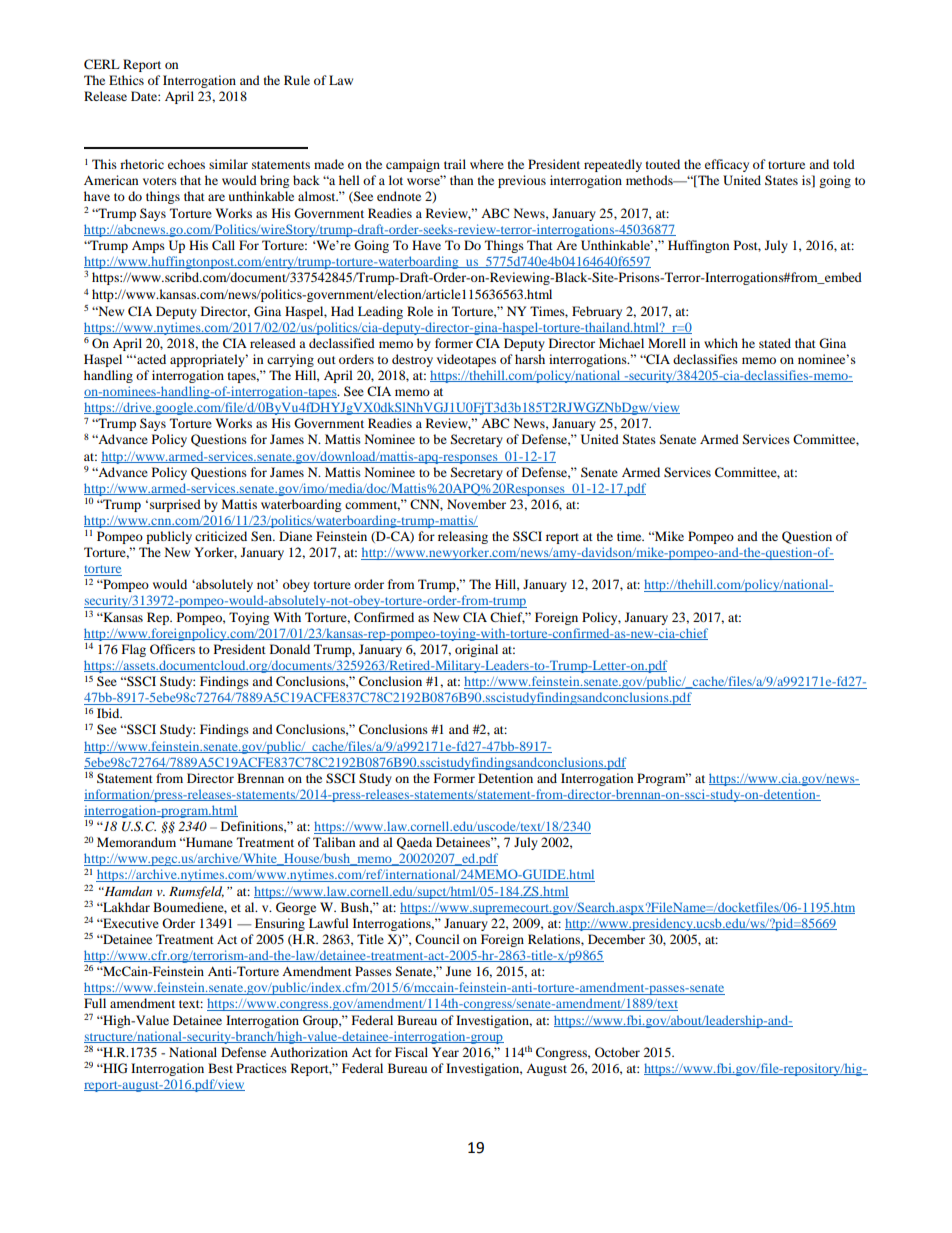 Image resolution: width=952 pixels, height=1233 pixels. I want to click on releasing, so click(463, 537).
